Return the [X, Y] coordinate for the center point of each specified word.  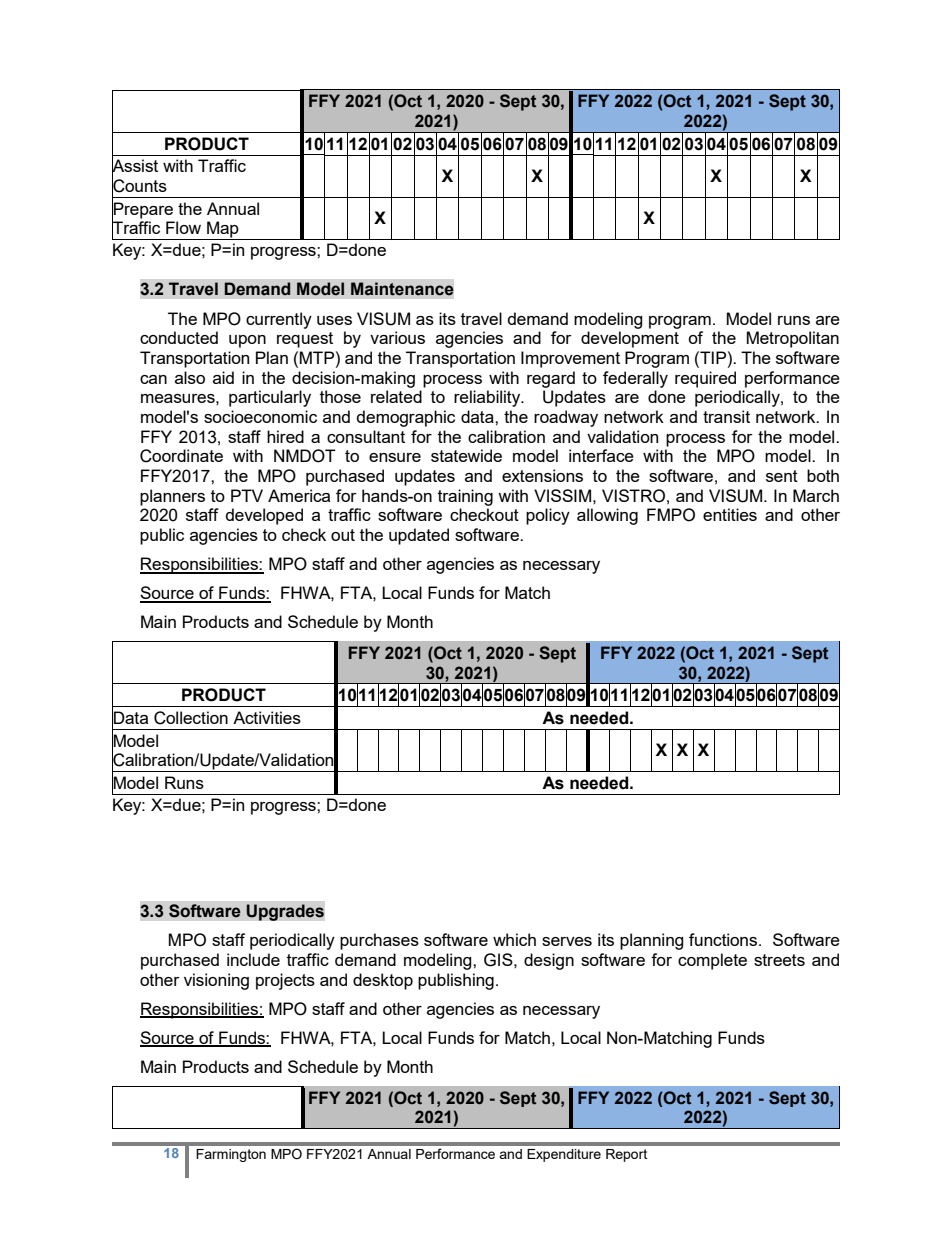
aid [223, 377]
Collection [191, 718]
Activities [267, 717]
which [514, 939]
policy [548, 516]
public [162, 536]
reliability [488, 398]
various [397, 337]
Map [223, 230]
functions [724, 939]
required [705, 379]
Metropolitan [793, 339]
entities [730, 514]
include [253, 959]
